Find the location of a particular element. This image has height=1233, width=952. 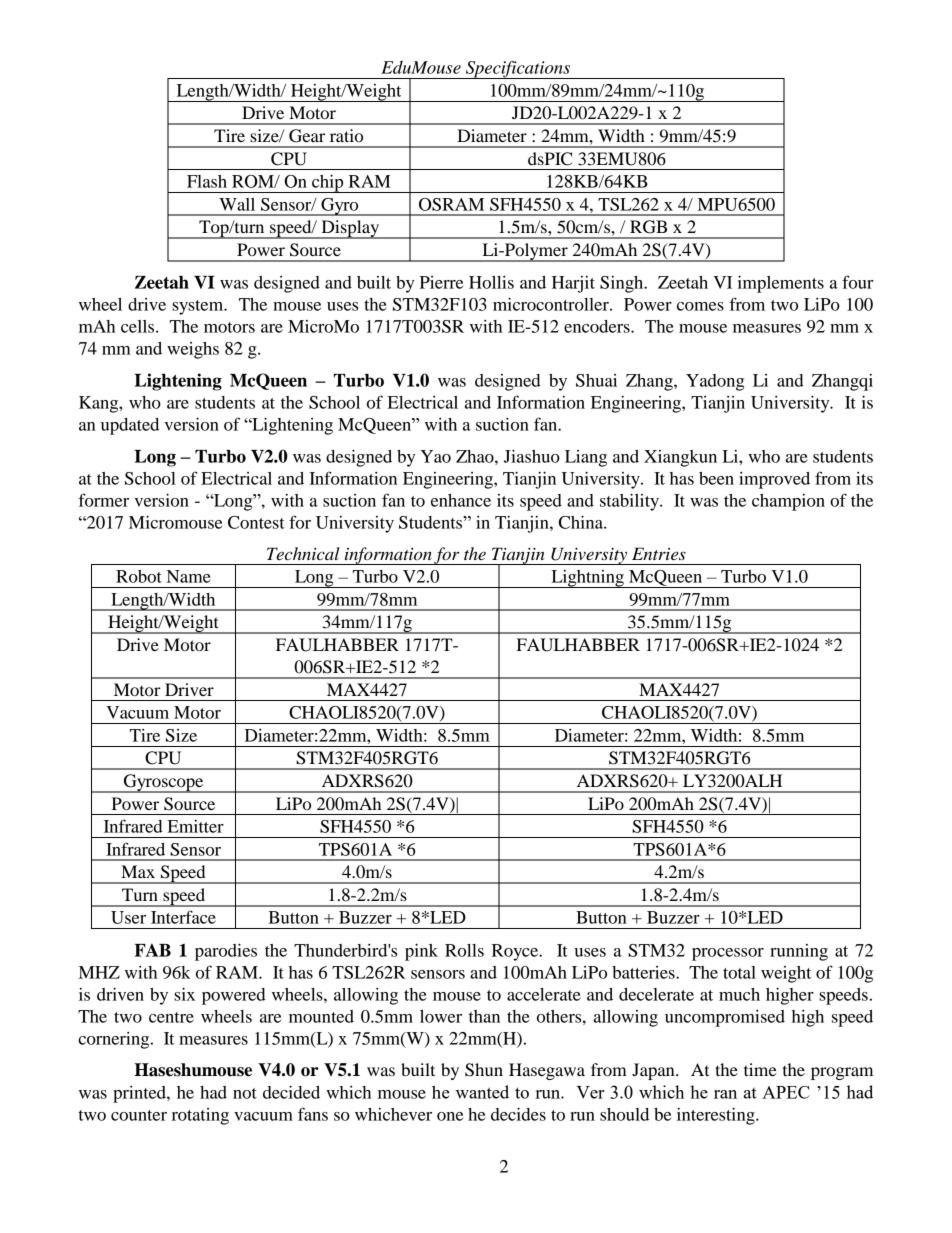

Flash is located at coordinates (207, 181).
